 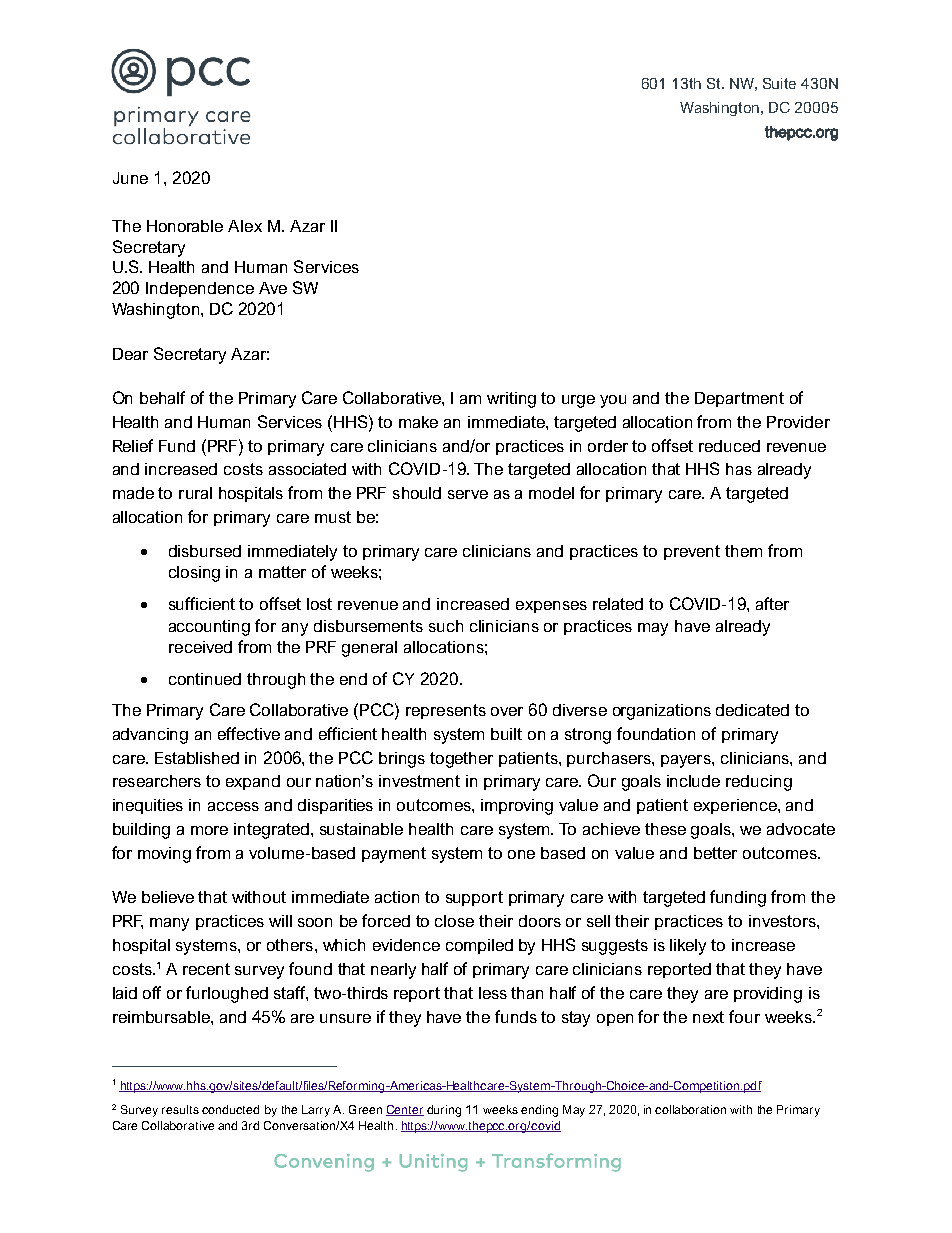 What do you see at coordinates (511, 400) in the document?
I see `writing` at bounding box center [511, 400].
